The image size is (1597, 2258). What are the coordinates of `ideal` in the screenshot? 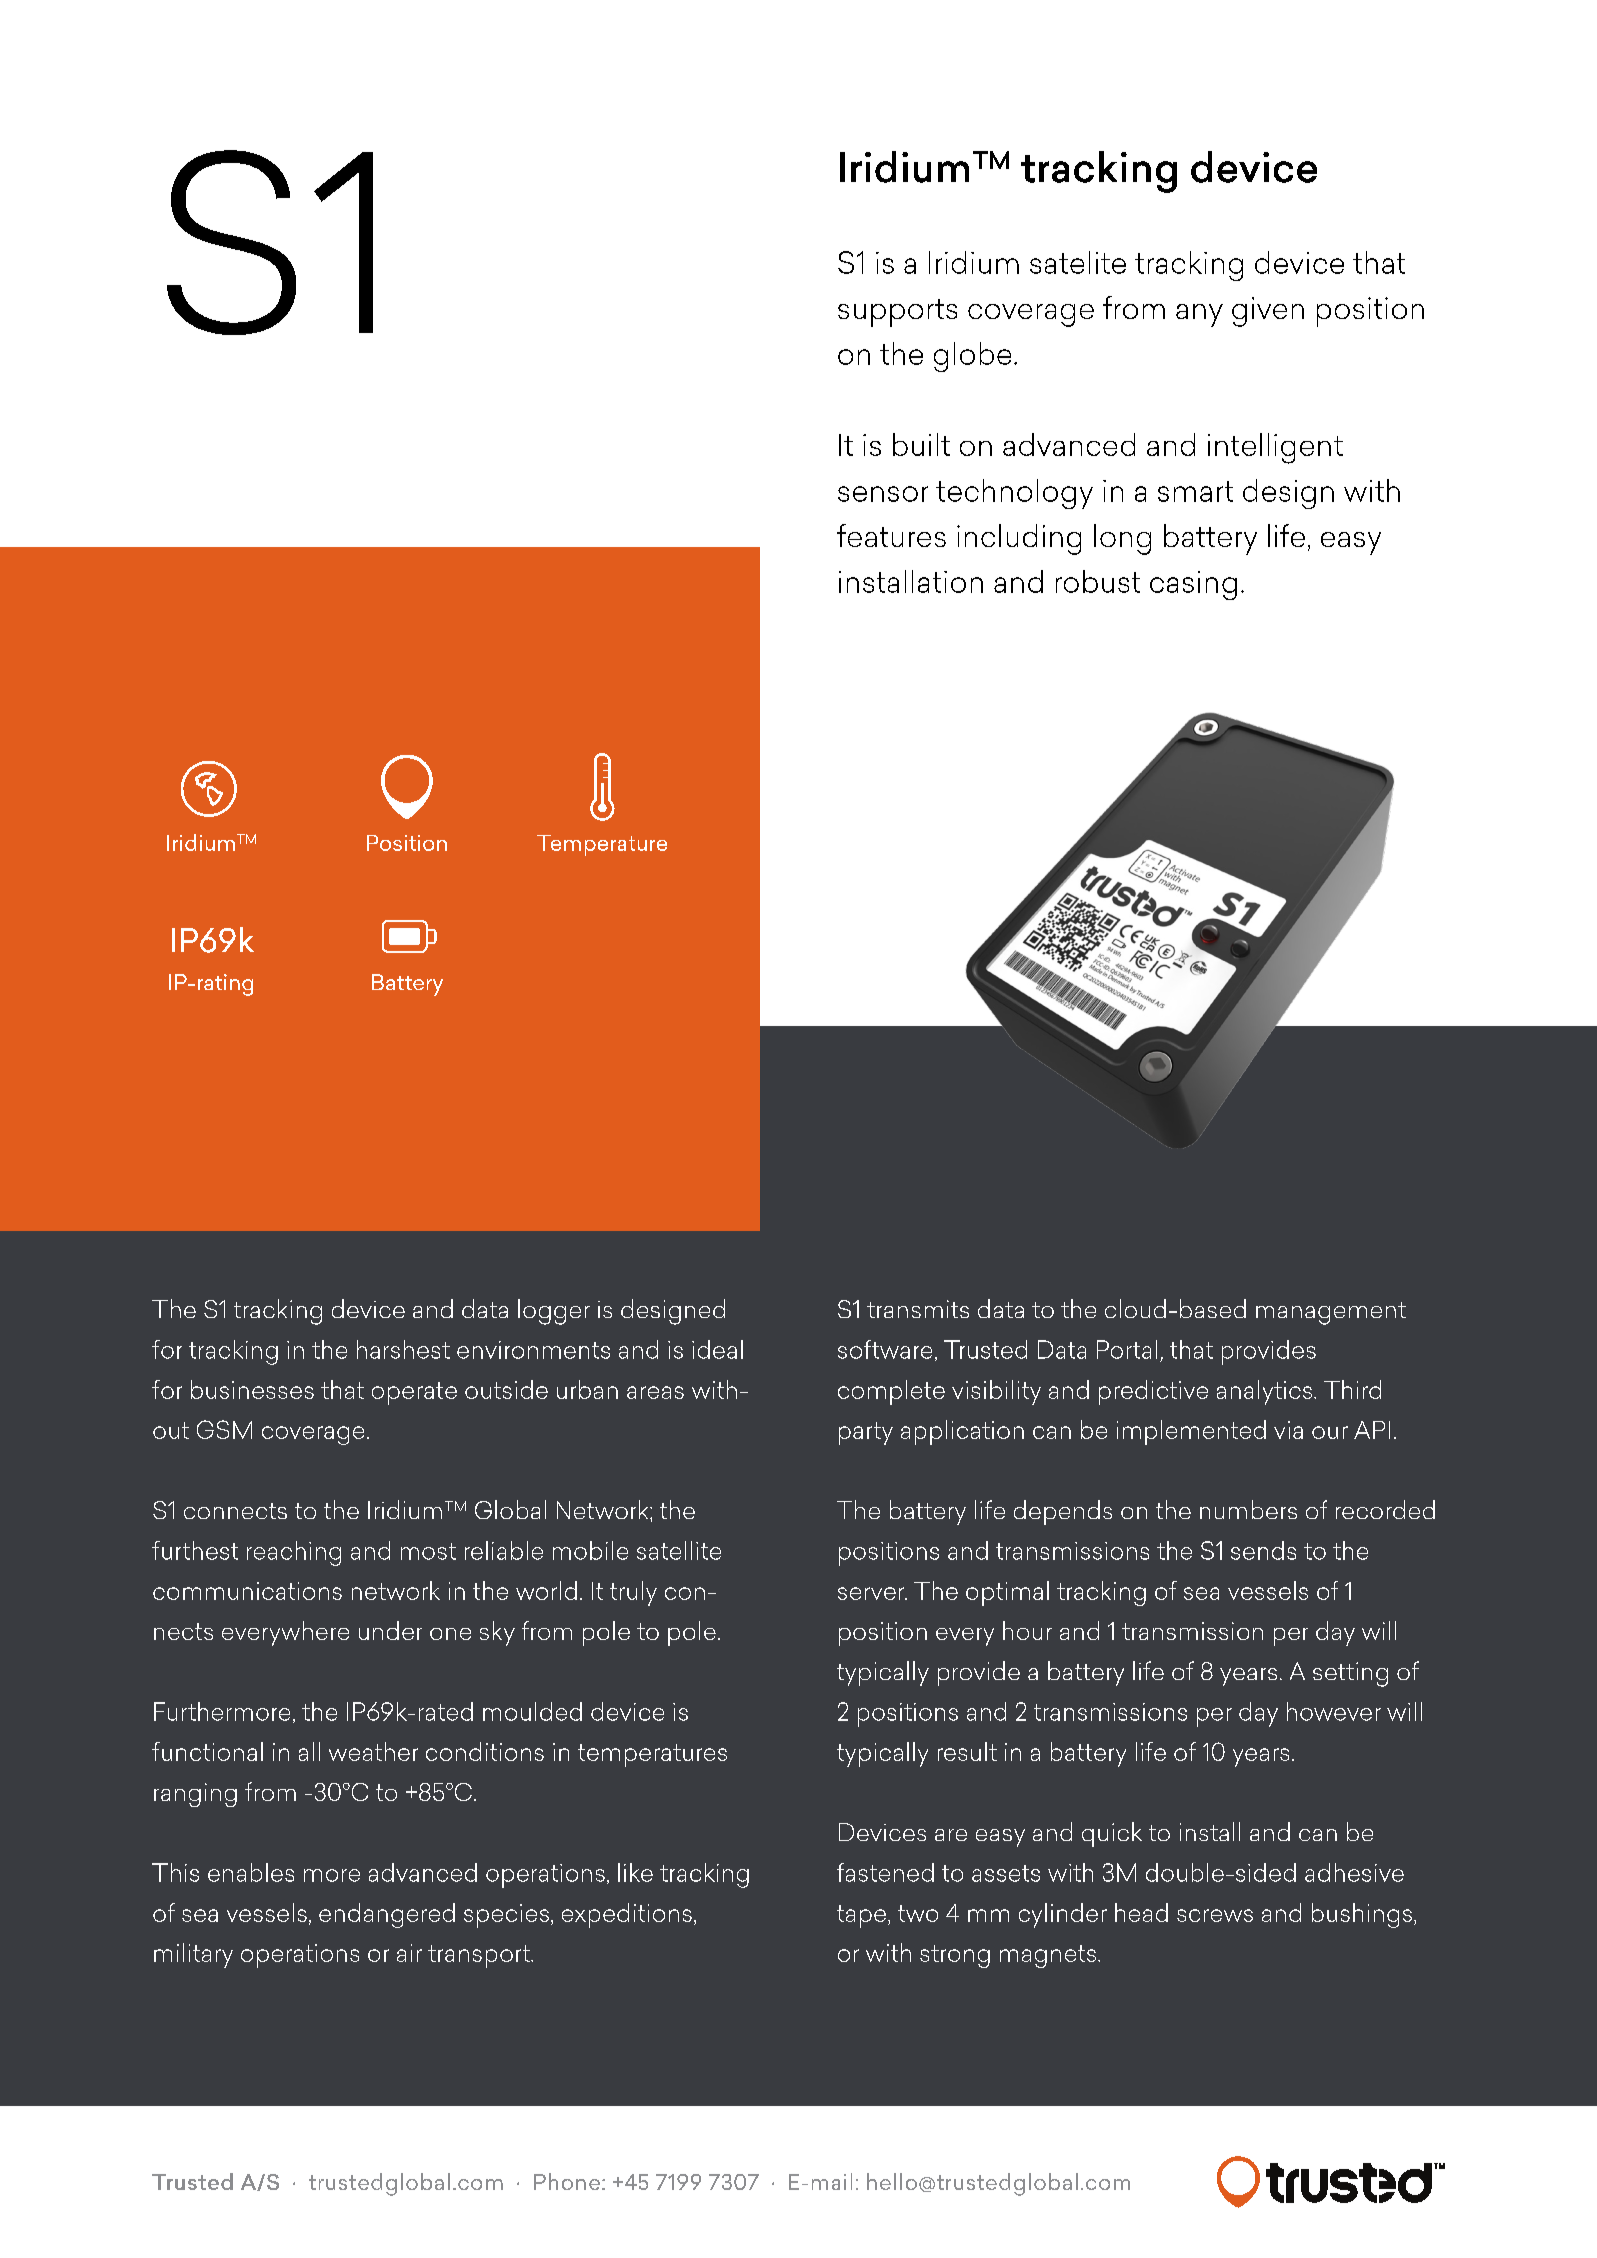 It's located at (717, 1349).
